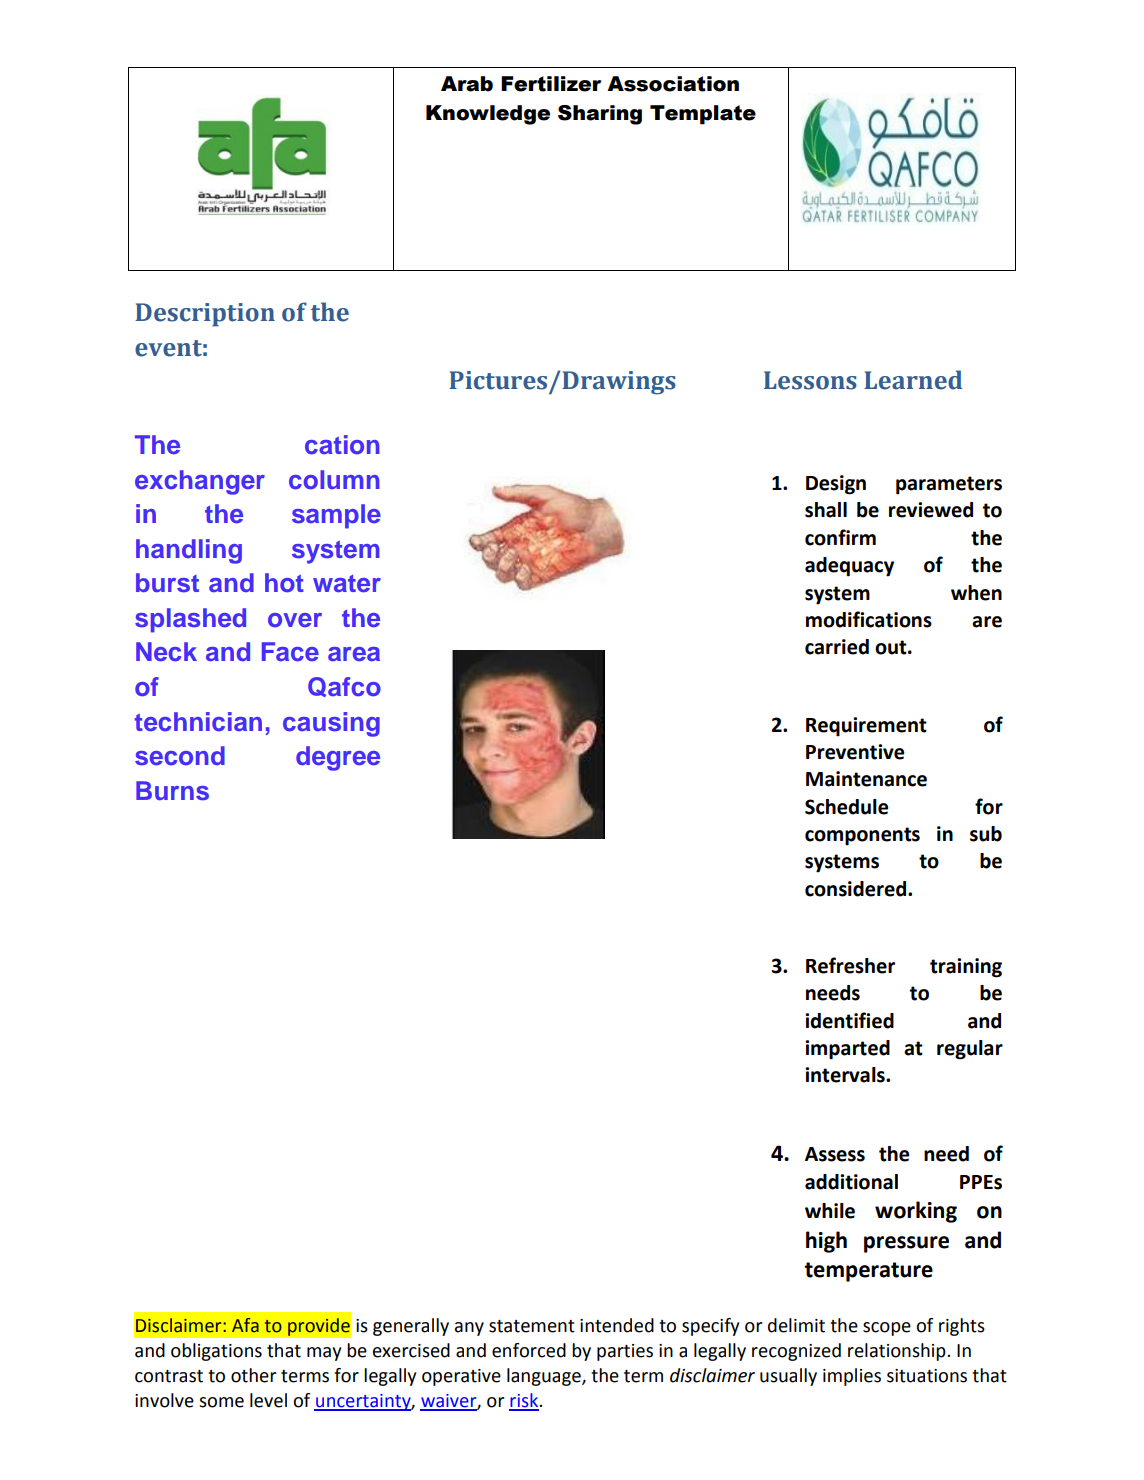 Image resolution: width=1144 pixels, height=1480 pixels. I want to click on Requirement, so click(866, 727).
